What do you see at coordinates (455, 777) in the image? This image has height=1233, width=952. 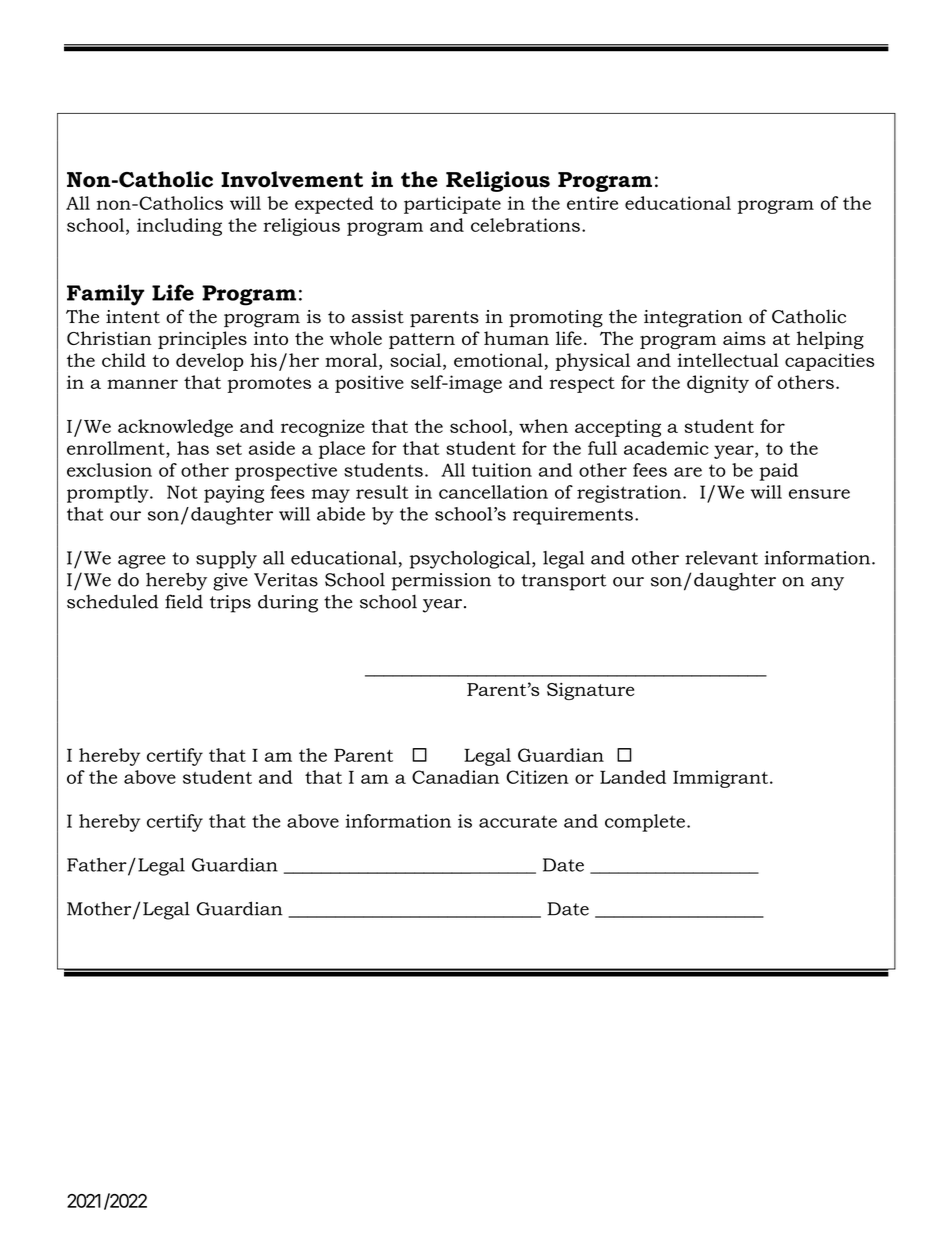 I see `Canadian` at bounding box center [455, 777].
